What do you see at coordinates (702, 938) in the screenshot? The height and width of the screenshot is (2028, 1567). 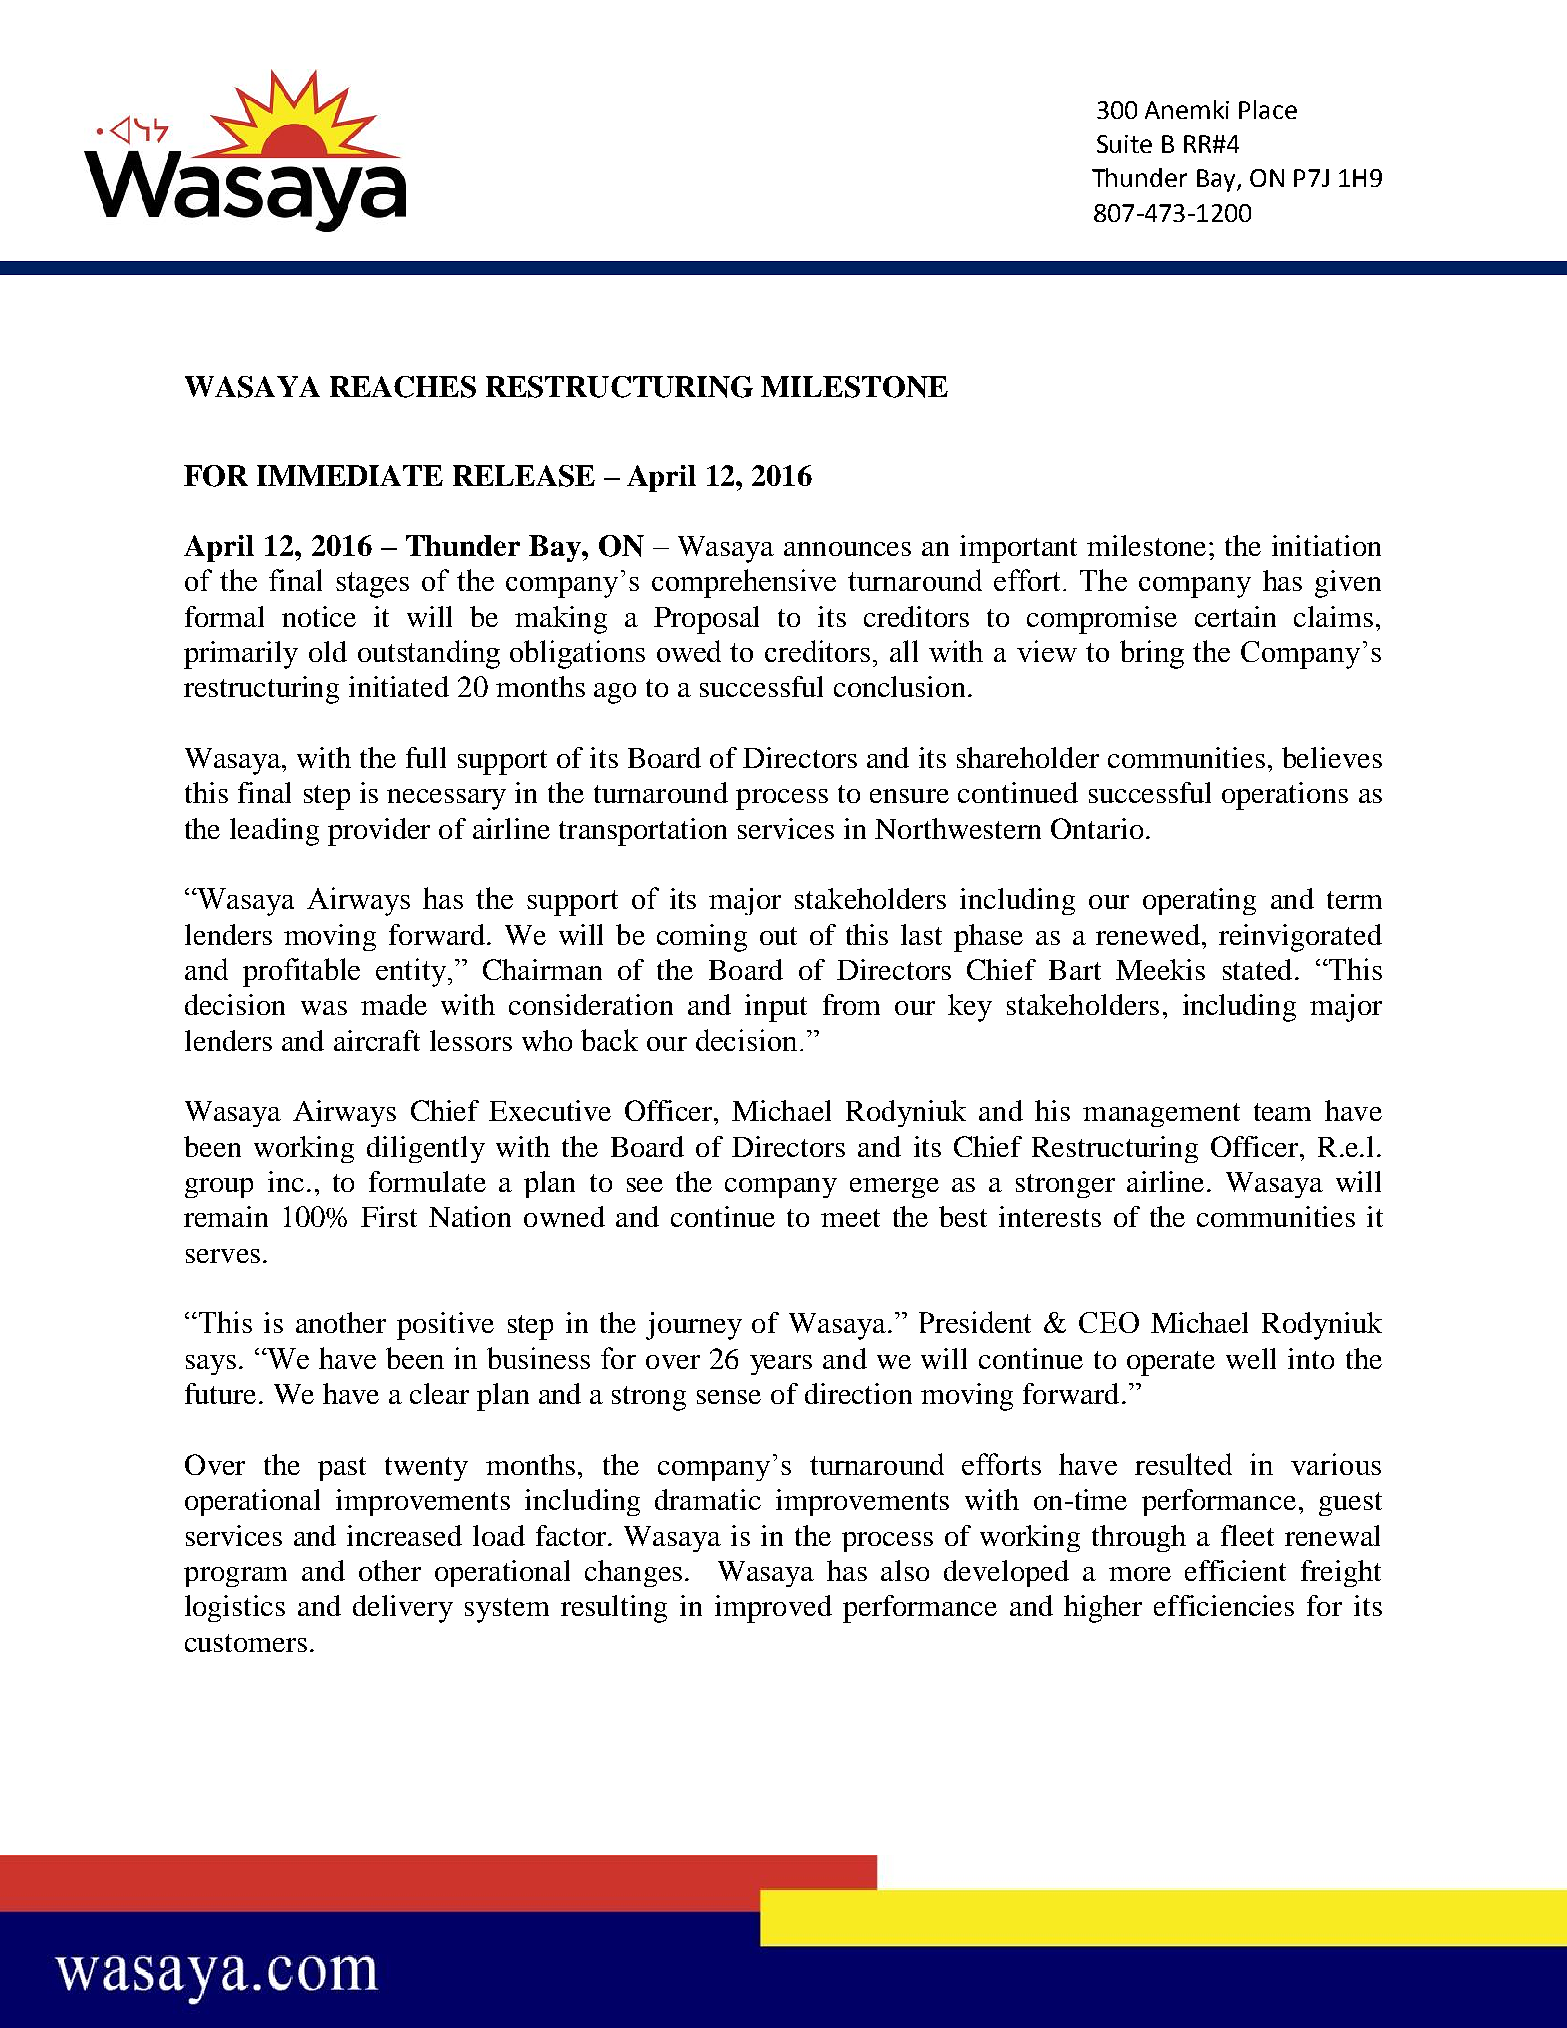 I see `coming` at bounding box center [702, 938].
